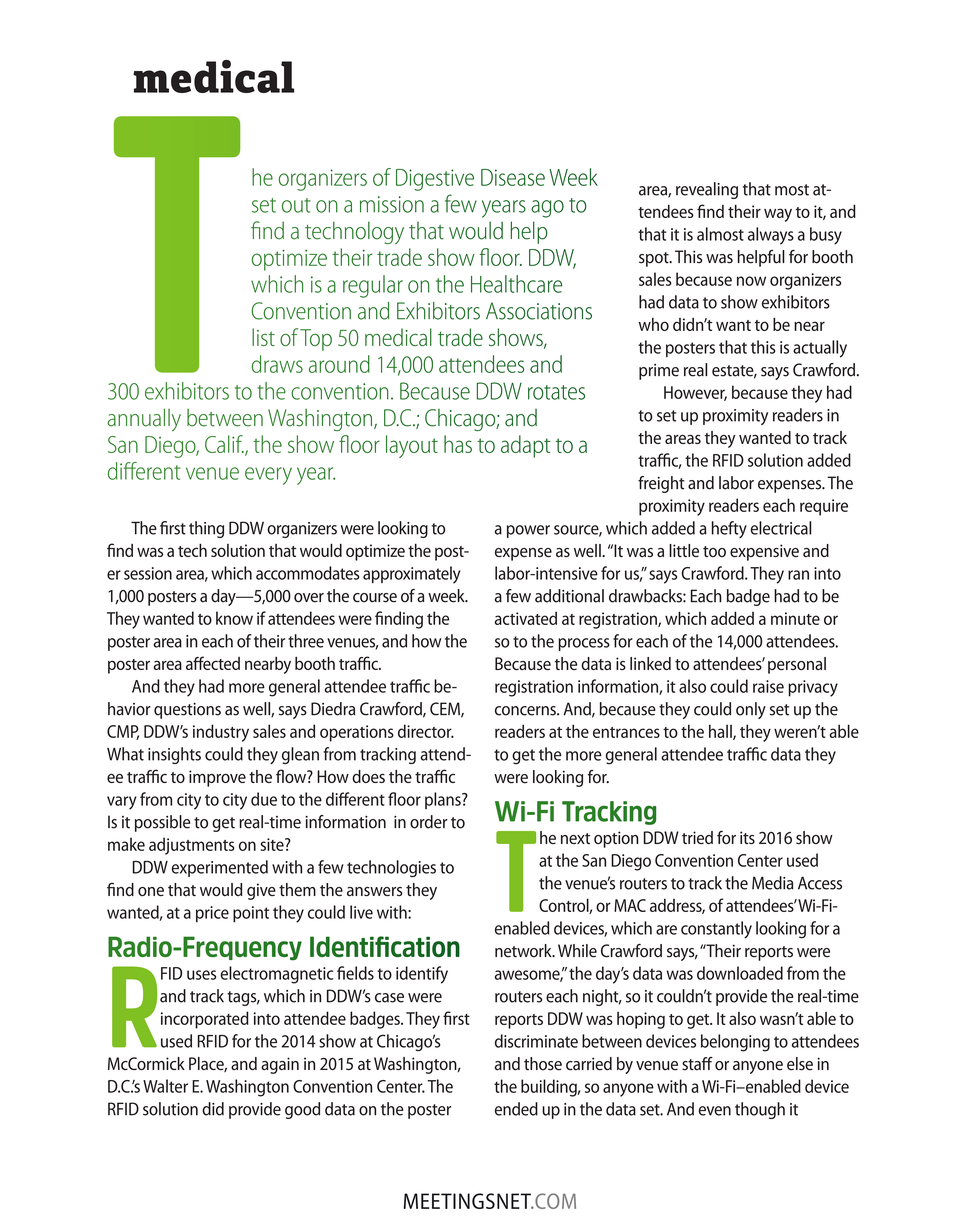 Image resolution: width=980 pixels, height=1230 pixels. Describe the element at coordinates (217, 778) in the screenshot. I see `improve` at that location.
